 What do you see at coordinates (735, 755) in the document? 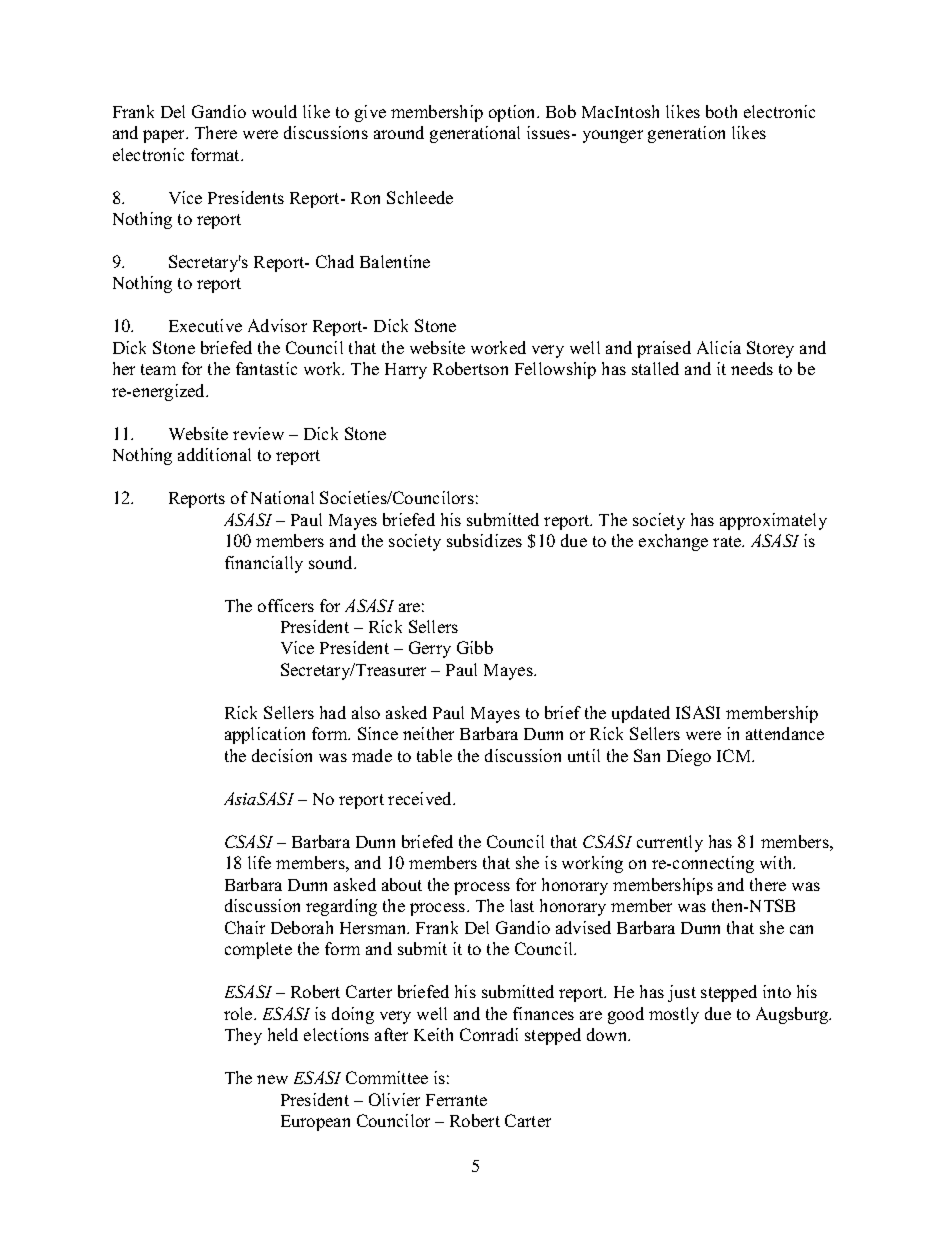
I see `ICM` at bounding box center [735, 755].
